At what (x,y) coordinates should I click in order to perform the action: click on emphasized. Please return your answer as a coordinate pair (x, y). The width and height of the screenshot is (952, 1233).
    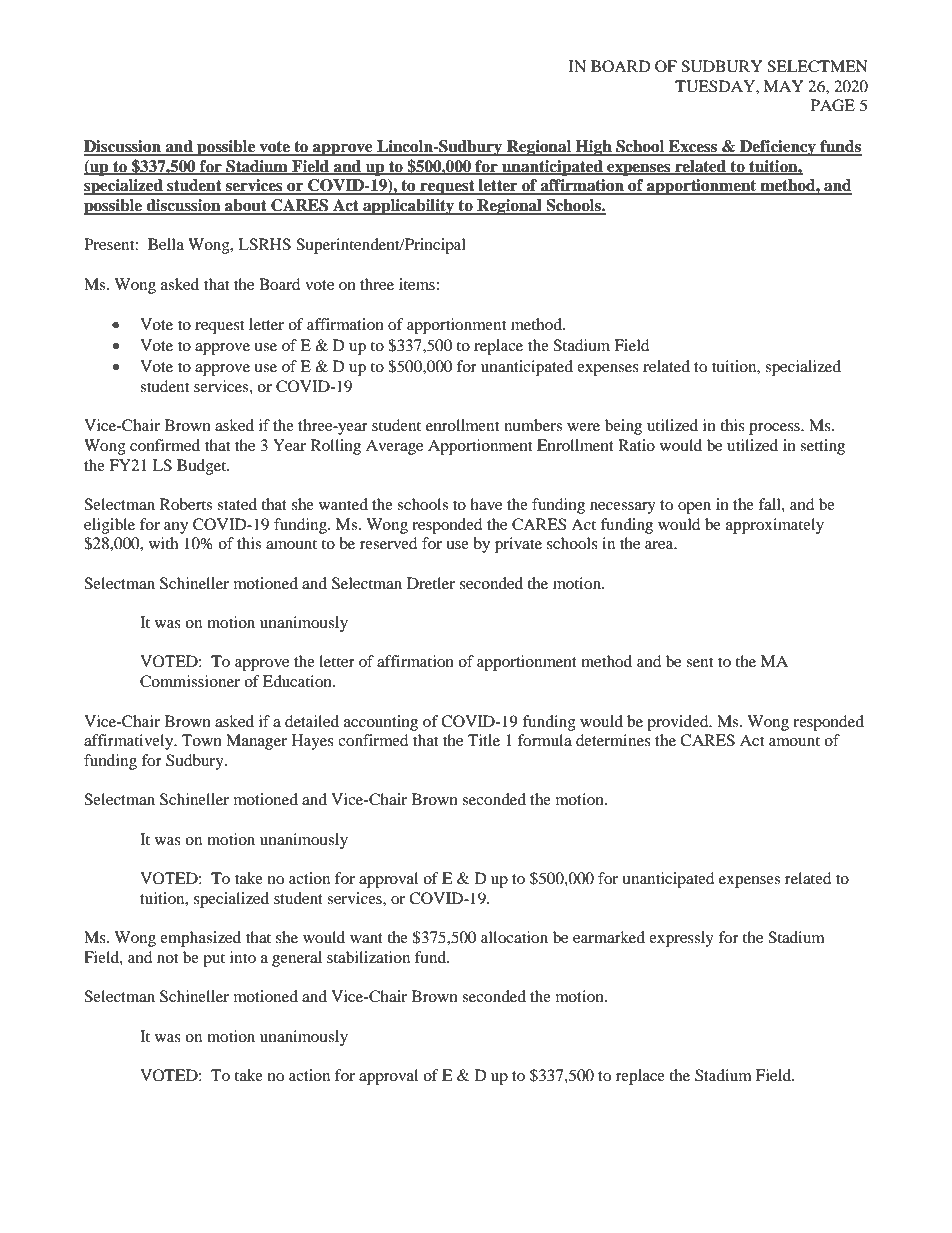
    Looking at the image, I should click on (200, 939).
